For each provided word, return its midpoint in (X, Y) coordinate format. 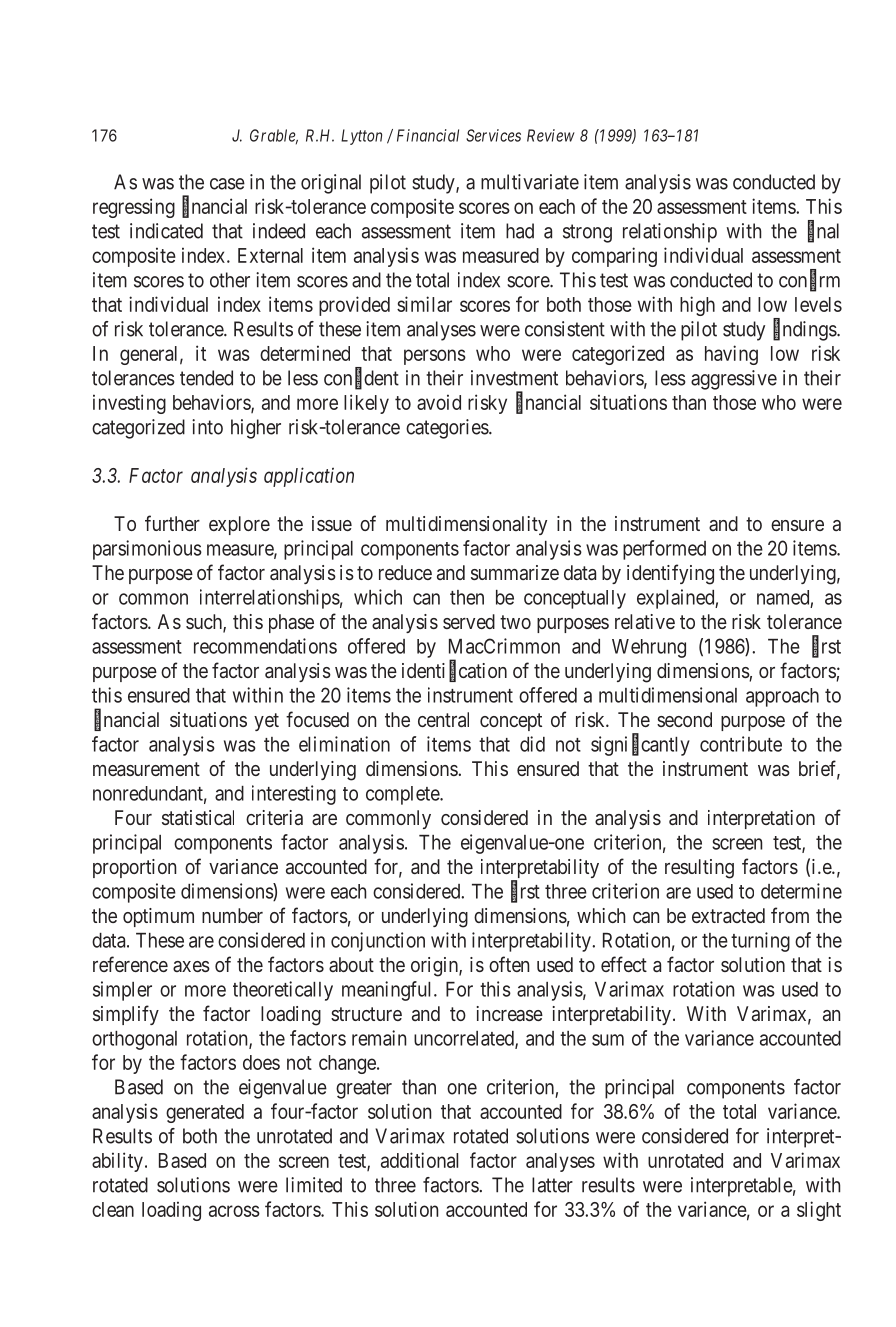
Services (493, 135)
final (823, 231)
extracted (728, 915)
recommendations (265, 646)
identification (454, 671)
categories (447, 429)
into (207, 427)
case (227, 184)
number (232, 915)
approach (782, 697)
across (234, 1211)
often (509, 964)
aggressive (734, 380)
